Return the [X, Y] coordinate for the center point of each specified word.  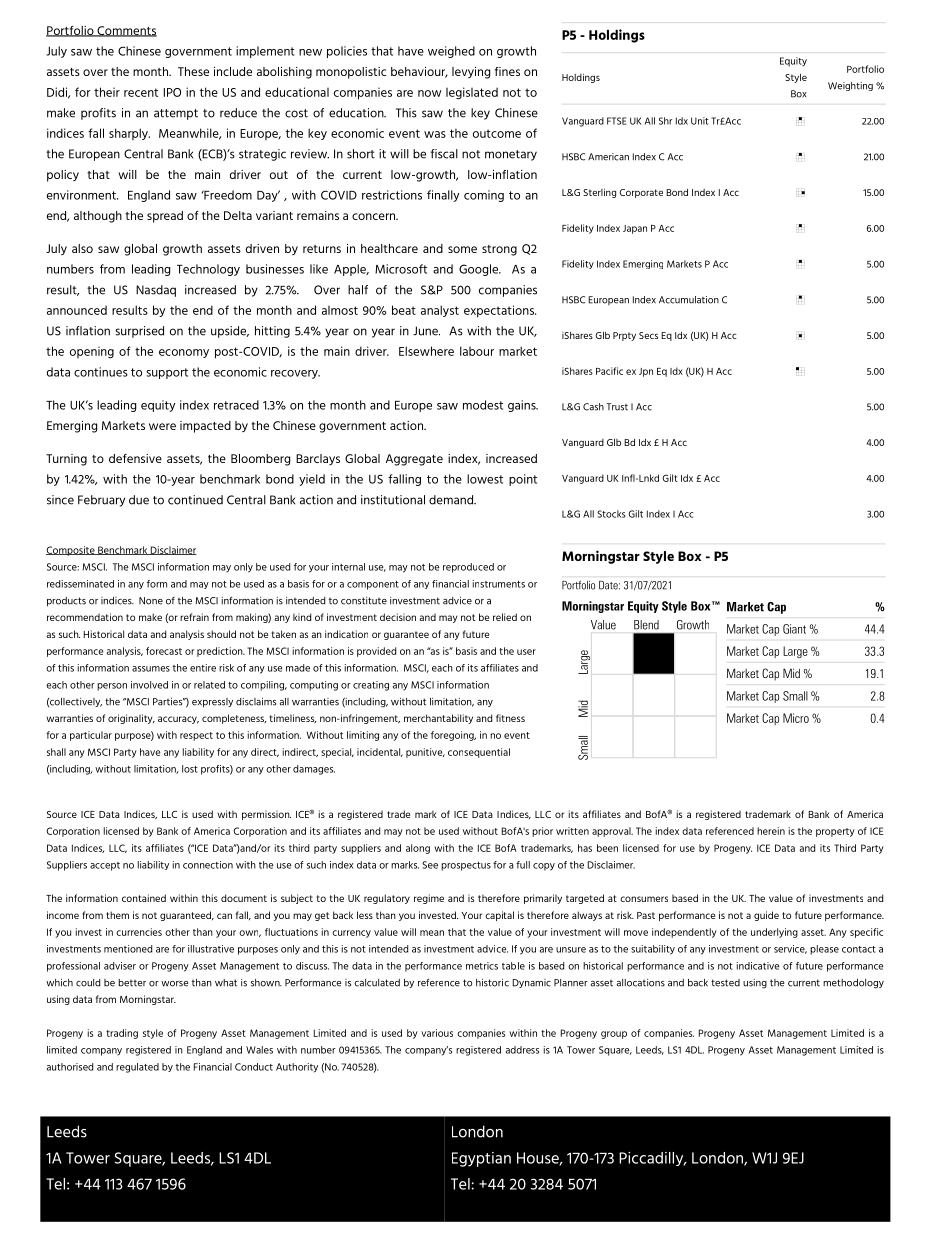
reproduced [468, 568]
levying [471, 73]
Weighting [850, 86]
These [193, 71]
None [151, 601]
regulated [137, 1068]
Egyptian [481, 1159]
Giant [794, 629]
